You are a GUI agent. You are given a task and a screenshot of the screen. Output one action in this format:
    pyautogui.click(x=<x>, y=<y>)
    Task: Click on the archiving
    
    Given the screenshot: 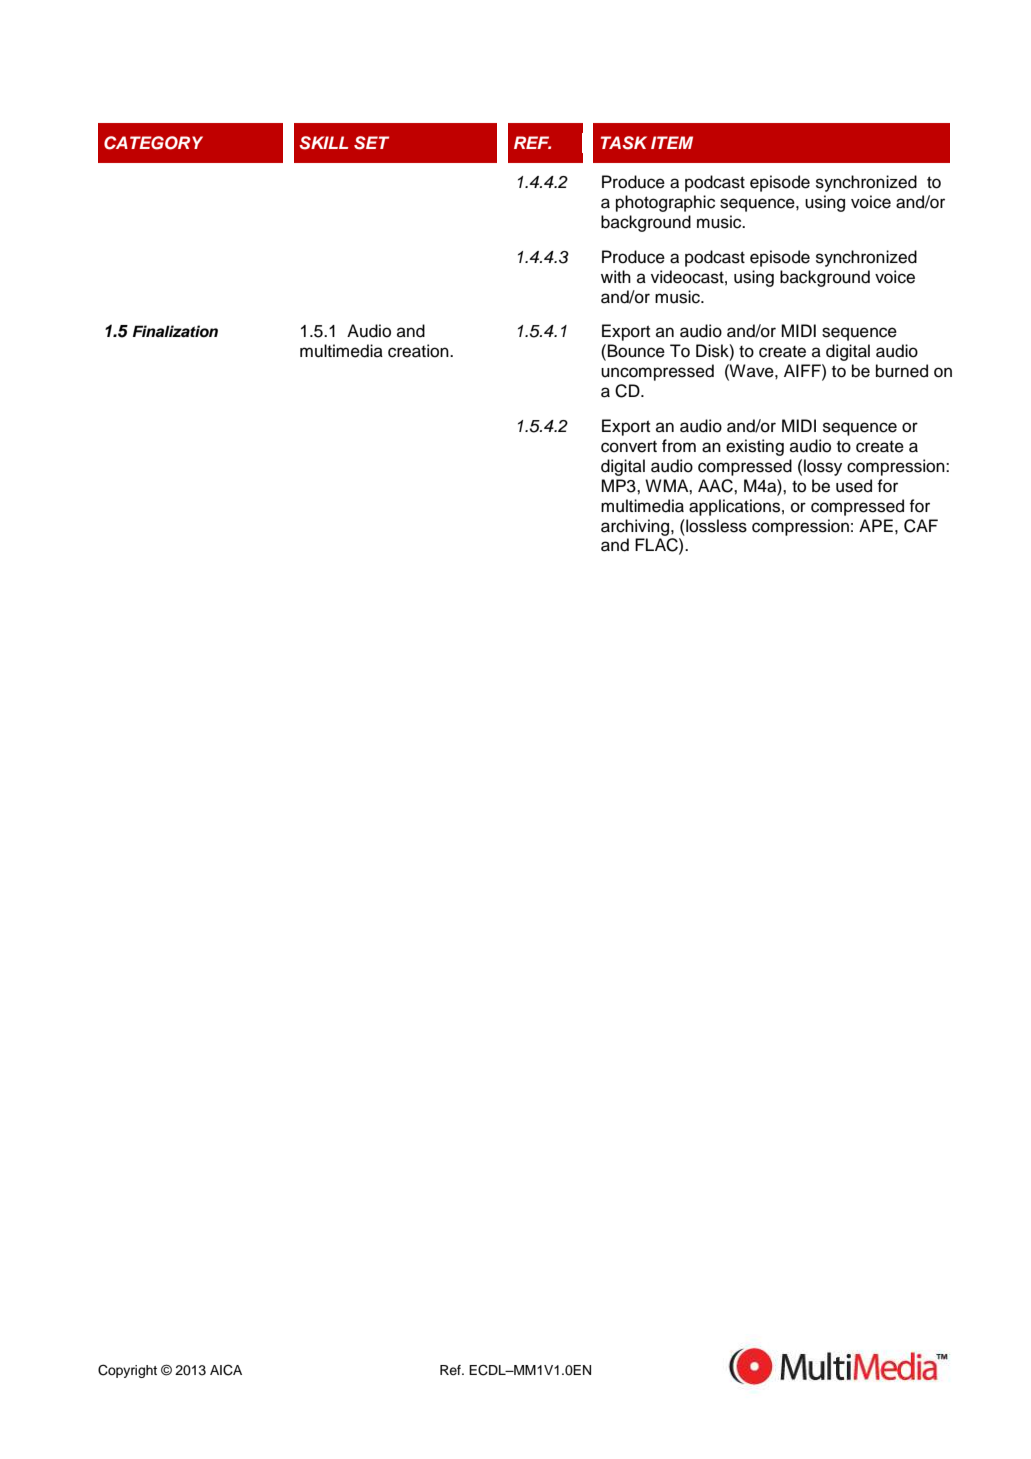 What is the action you would take?
    pyautogui.click(x=636, y=527)
